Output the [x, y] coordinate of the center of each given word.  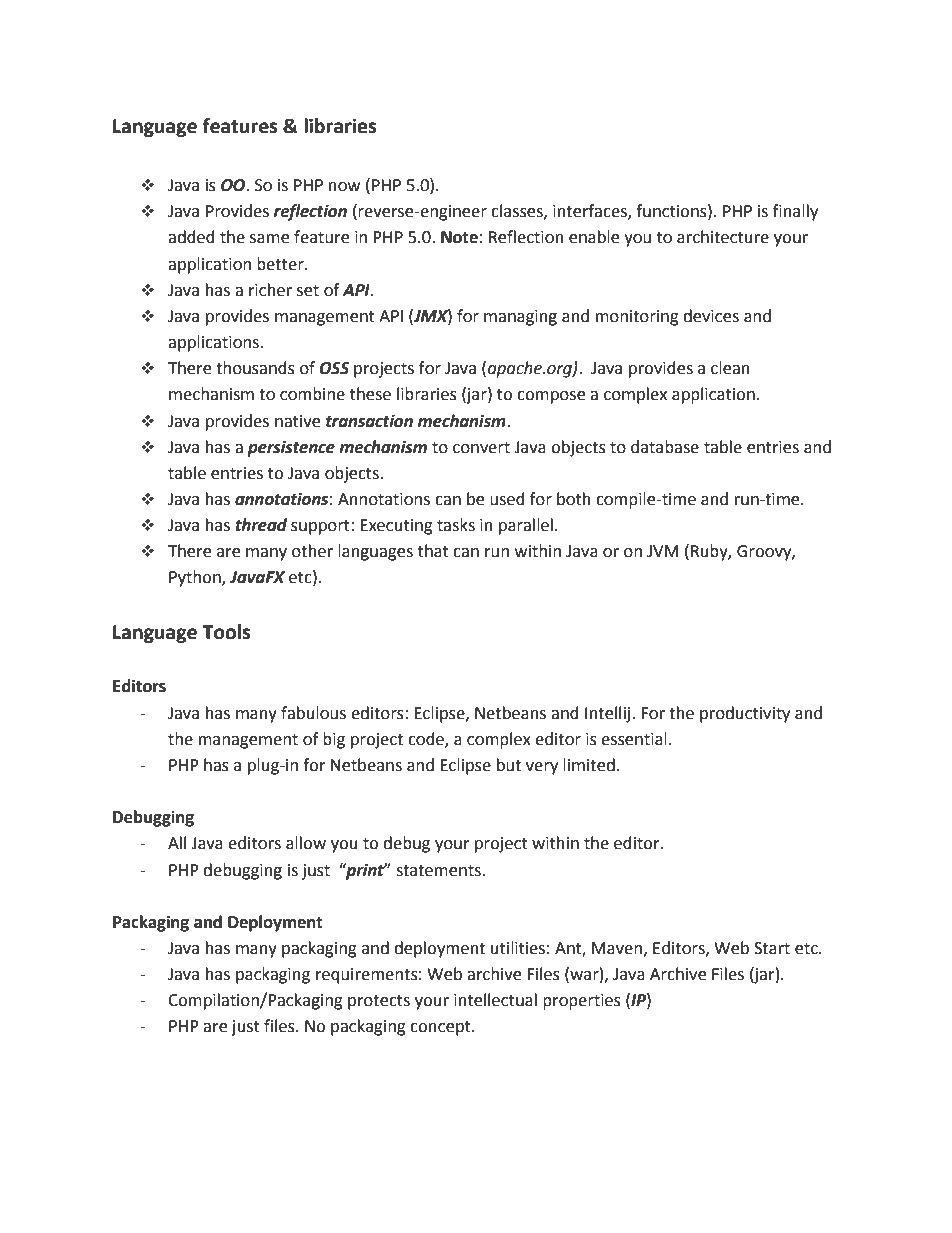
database [665, 447]
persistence [291, 448]
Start [772, 948]
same [269, 239]
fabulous [313, 713]
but [509, 765]
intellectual [495, 1000]
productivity [745, 714]
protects [379, 1002]
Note [459, 237]
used [507, 499]
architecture [723, 237]
